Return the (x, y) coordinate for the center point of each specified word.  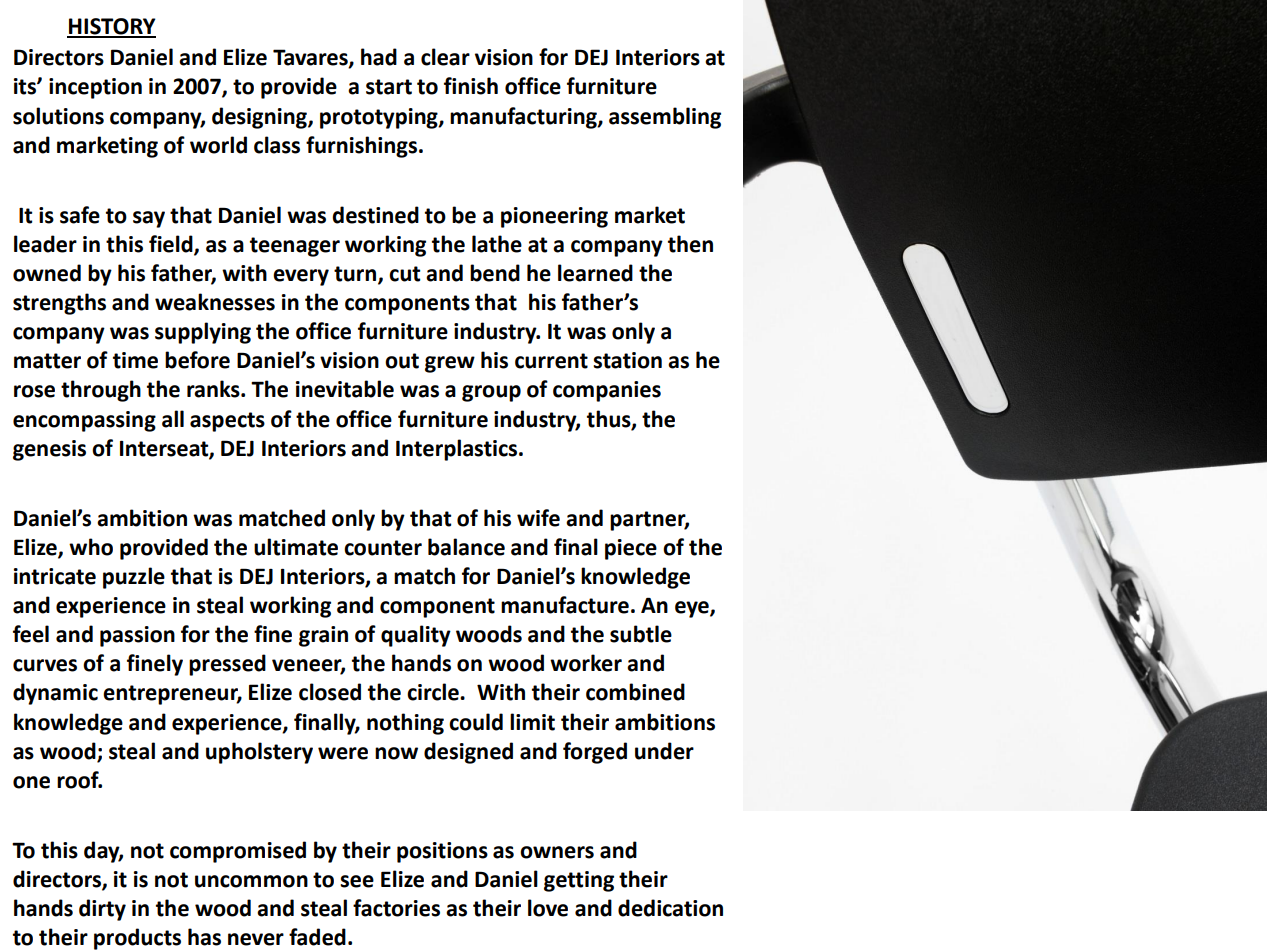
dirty (102, 910)
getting (579, 881)
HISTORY (111, 27)
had (379, 57)
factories (396, 908)
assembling (665, 118)
